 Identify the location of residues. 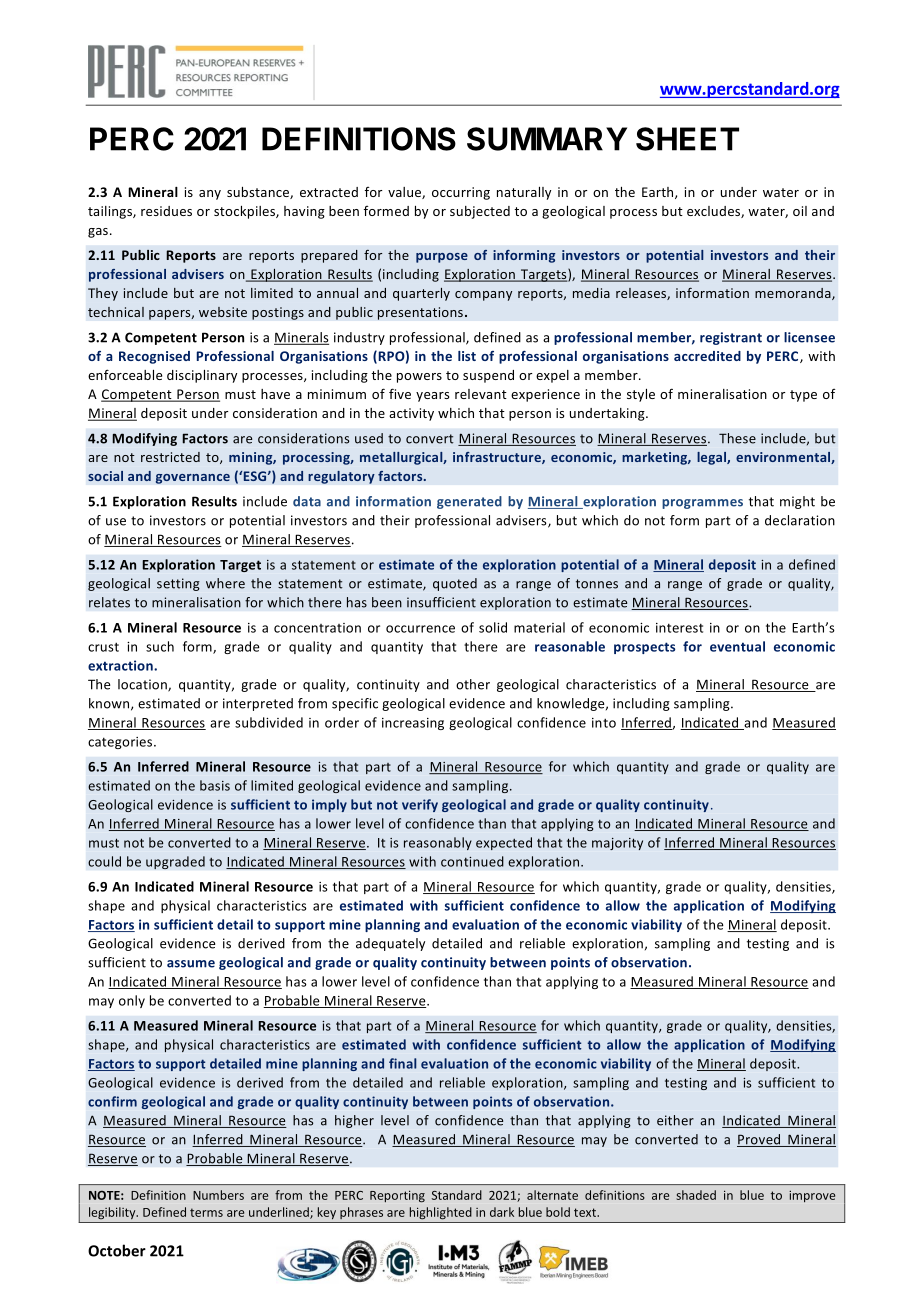
(166, 211).
